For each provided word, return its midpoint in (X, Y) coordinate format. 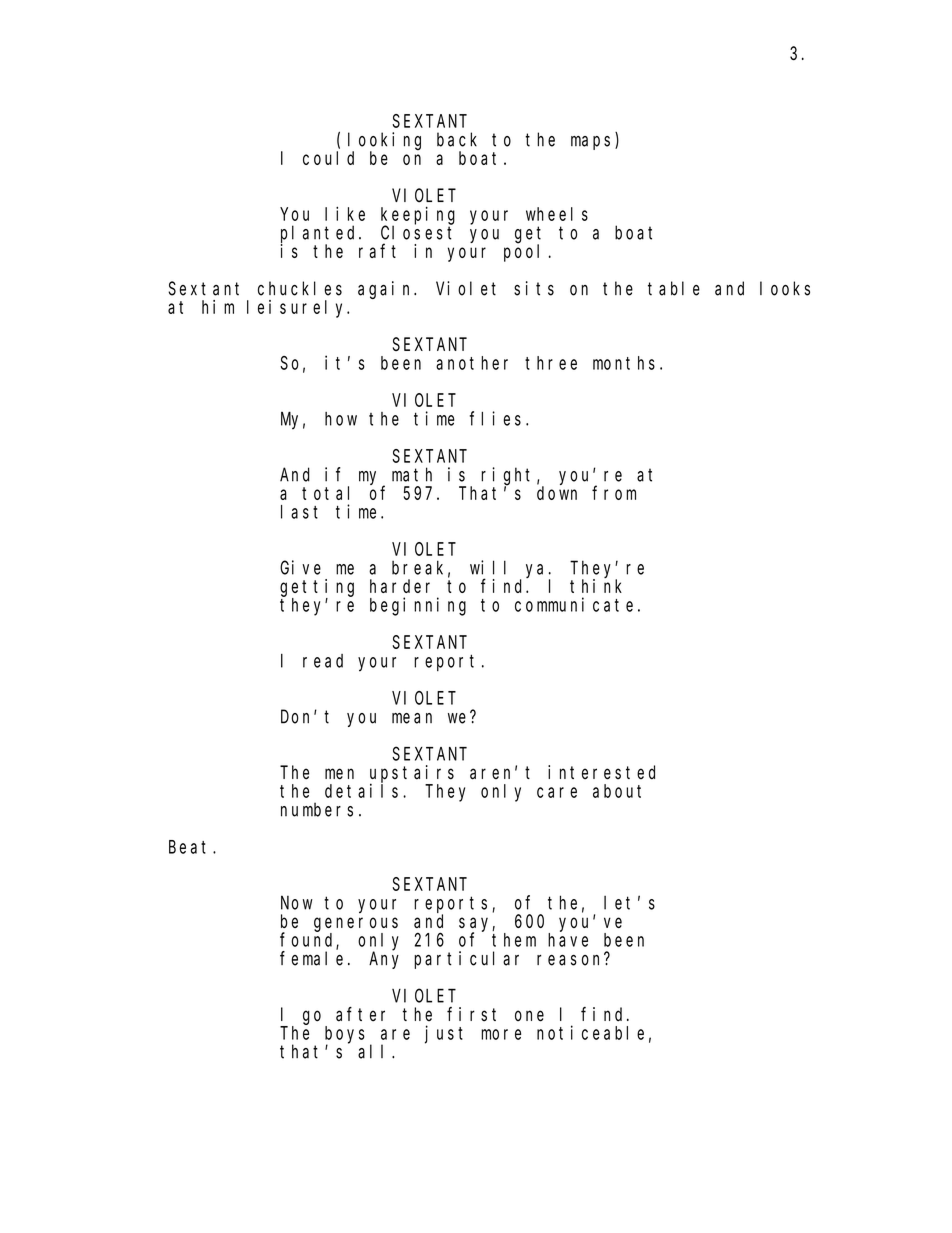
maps (593, 143)
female (311, 958)
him (218, 307)
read (323, 661)
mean (412, 718)
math (412, 474)
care (557, 792)
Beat (191, 847)
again (386, 290)
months (624, 363)
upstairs (412, 774)
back (457, 139)
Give (300, 567)
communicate (574, 604)
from (614, 493)
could (328, 158)
